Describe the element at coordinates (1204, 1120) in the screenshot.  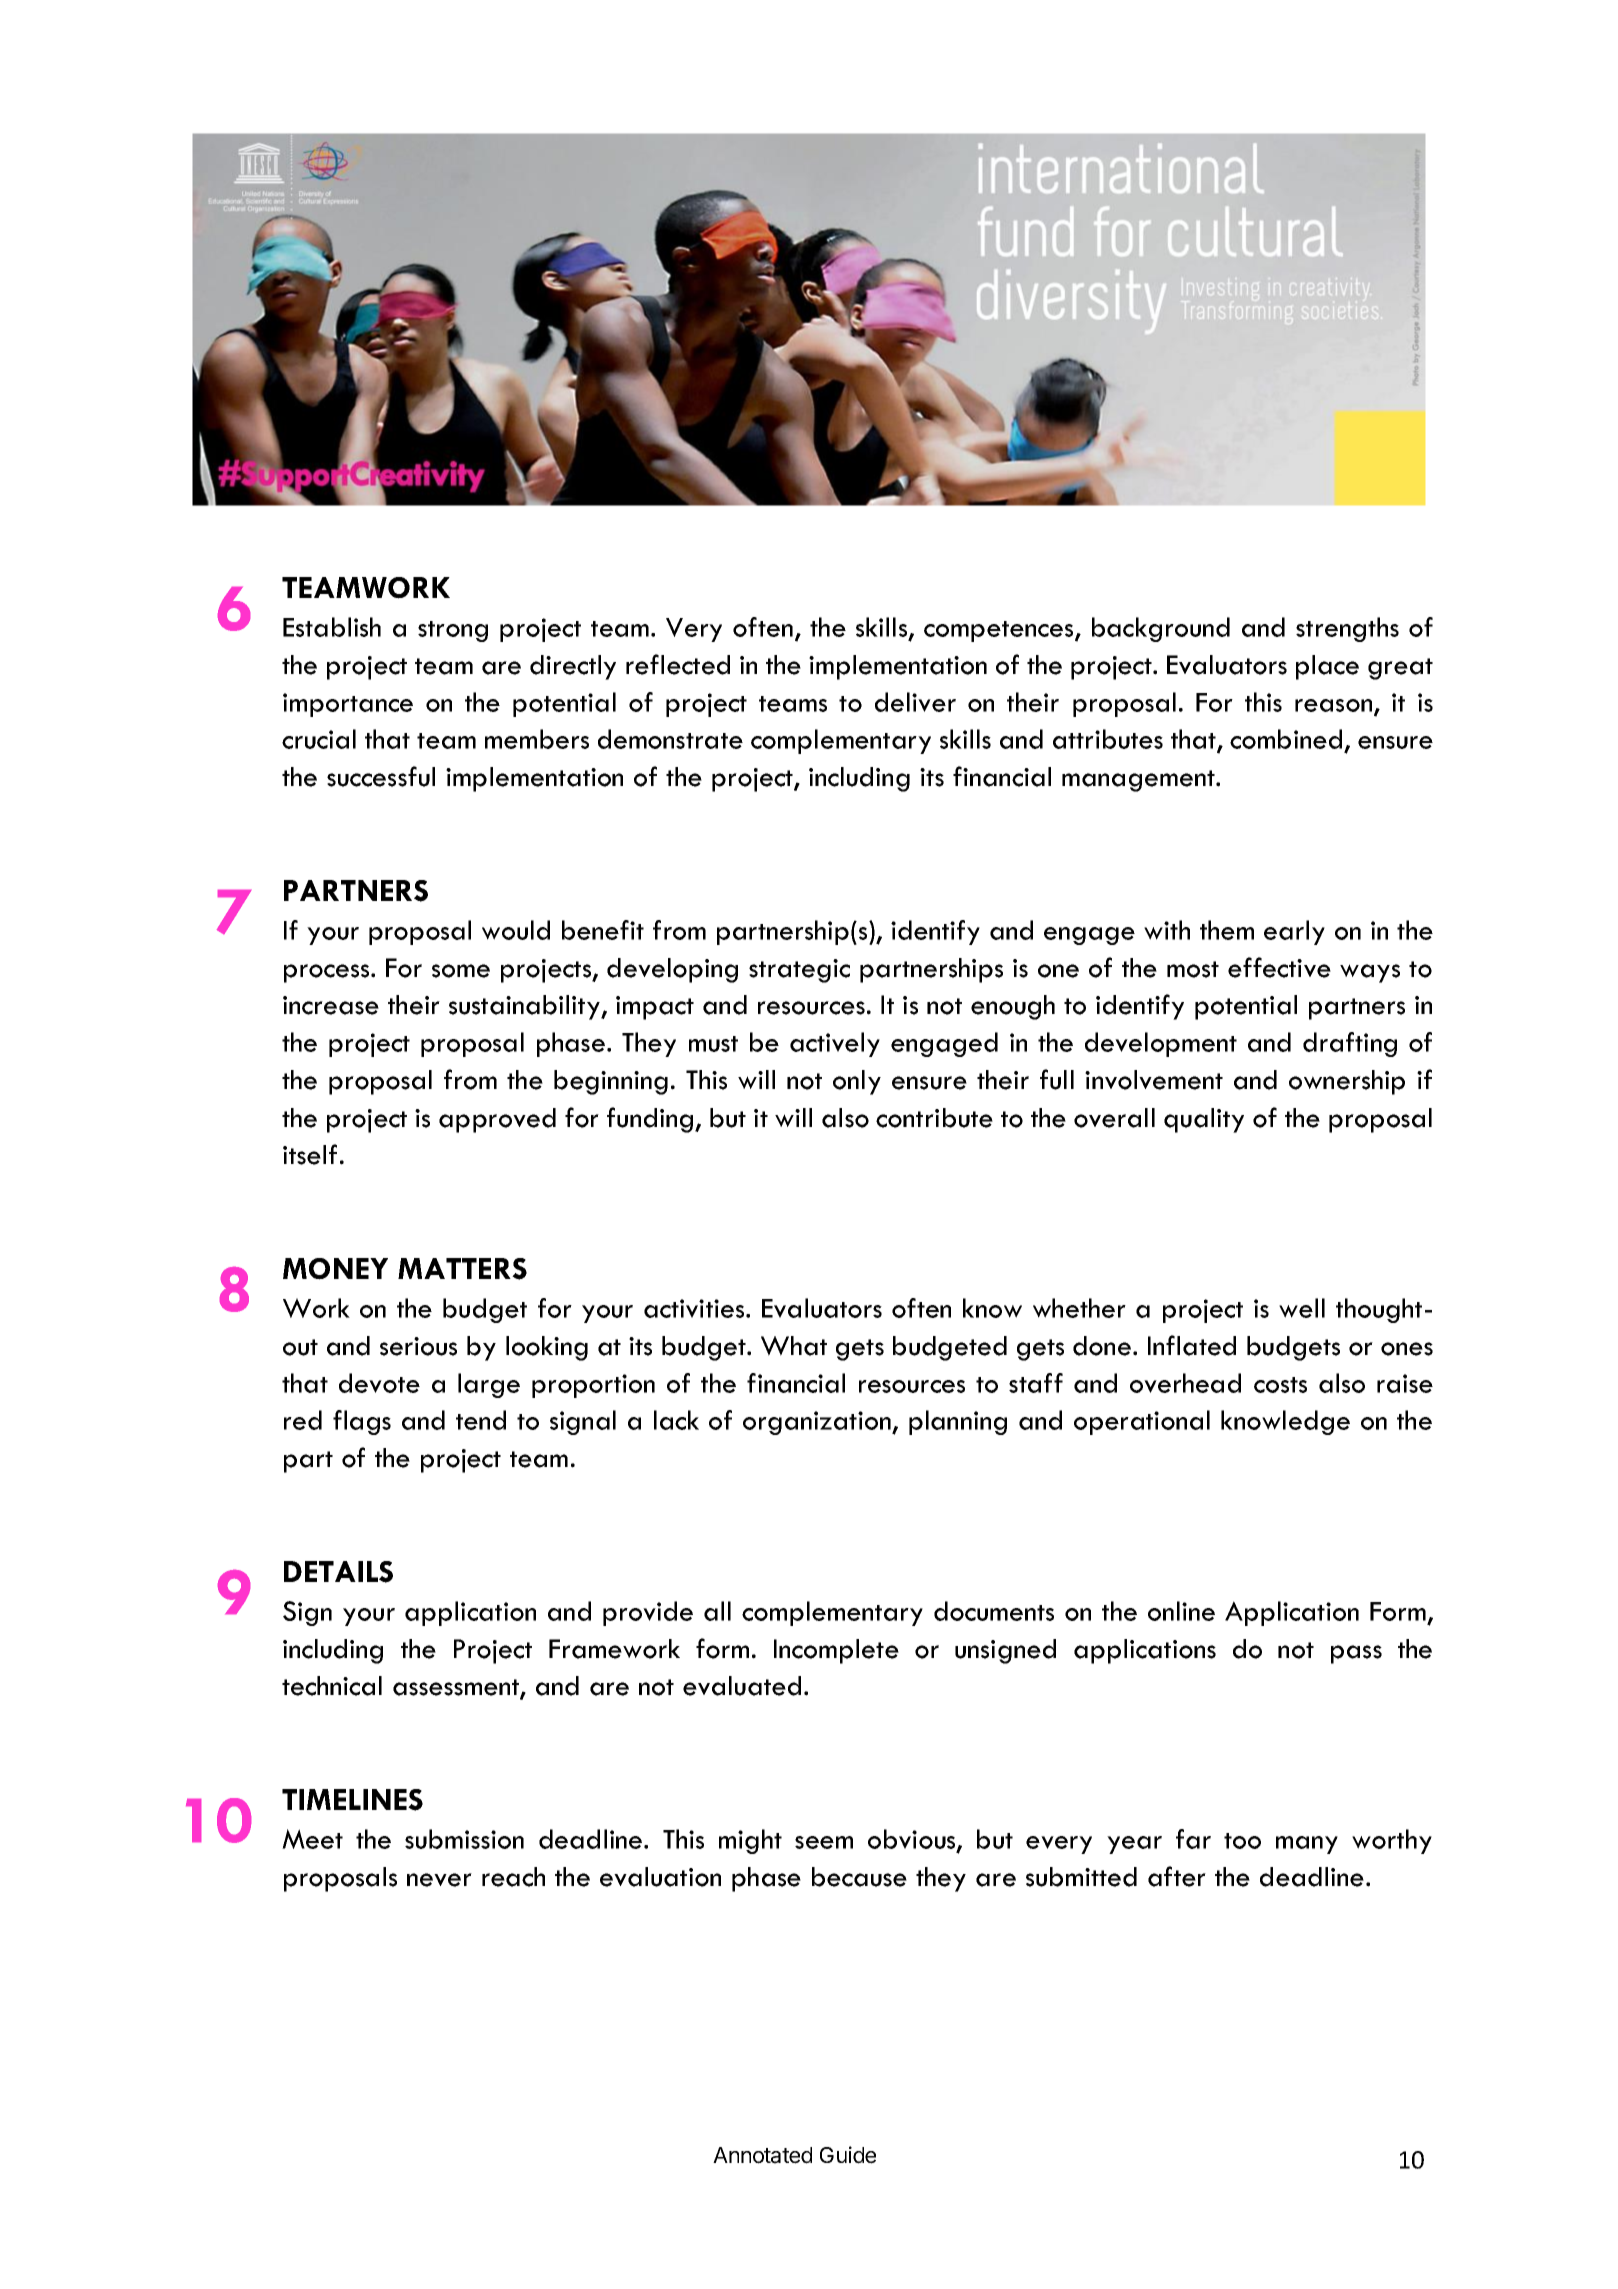
I see `quality` at that location.
